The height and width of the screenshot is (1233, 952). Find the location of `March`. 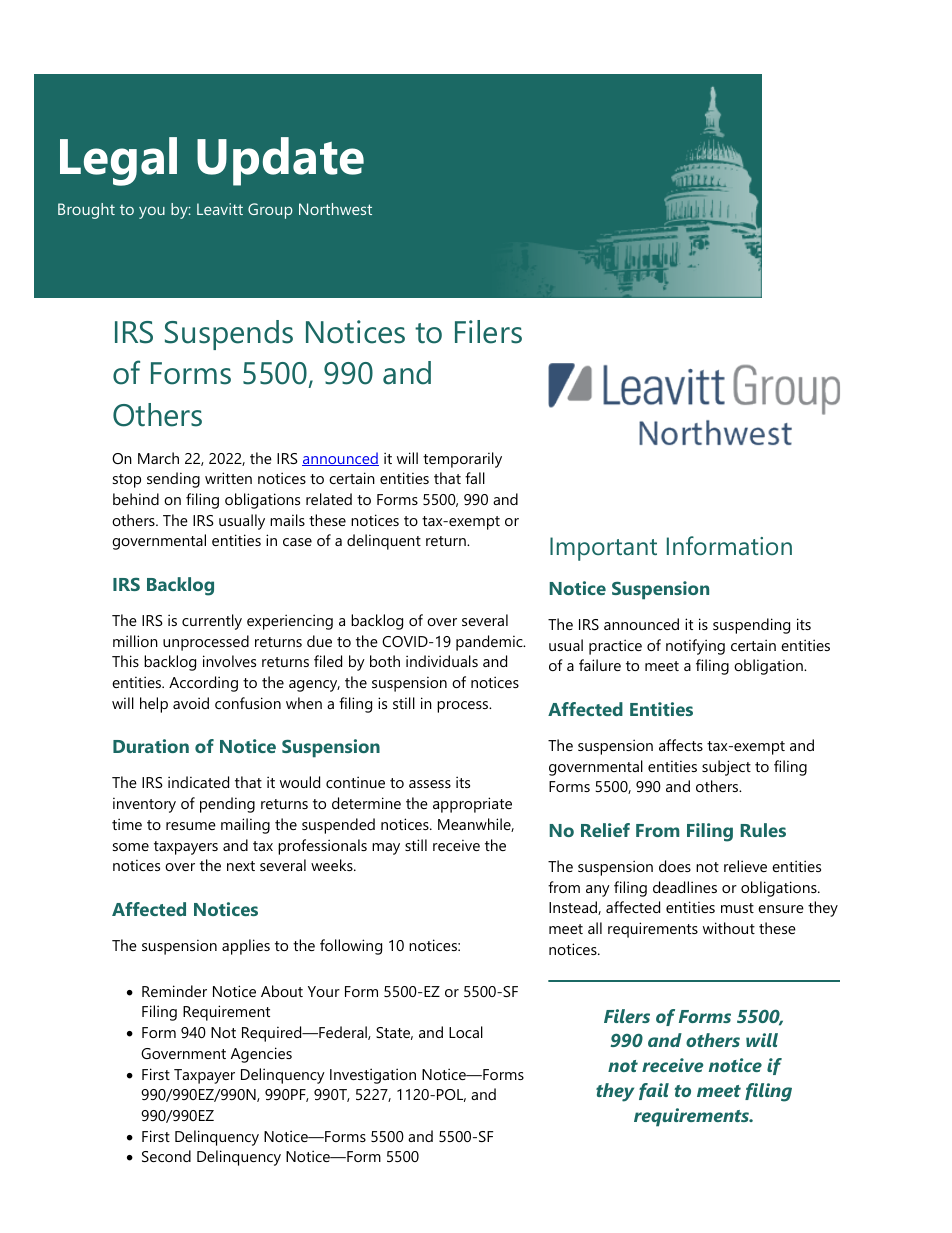

March is located at coordinates (158, 458).
